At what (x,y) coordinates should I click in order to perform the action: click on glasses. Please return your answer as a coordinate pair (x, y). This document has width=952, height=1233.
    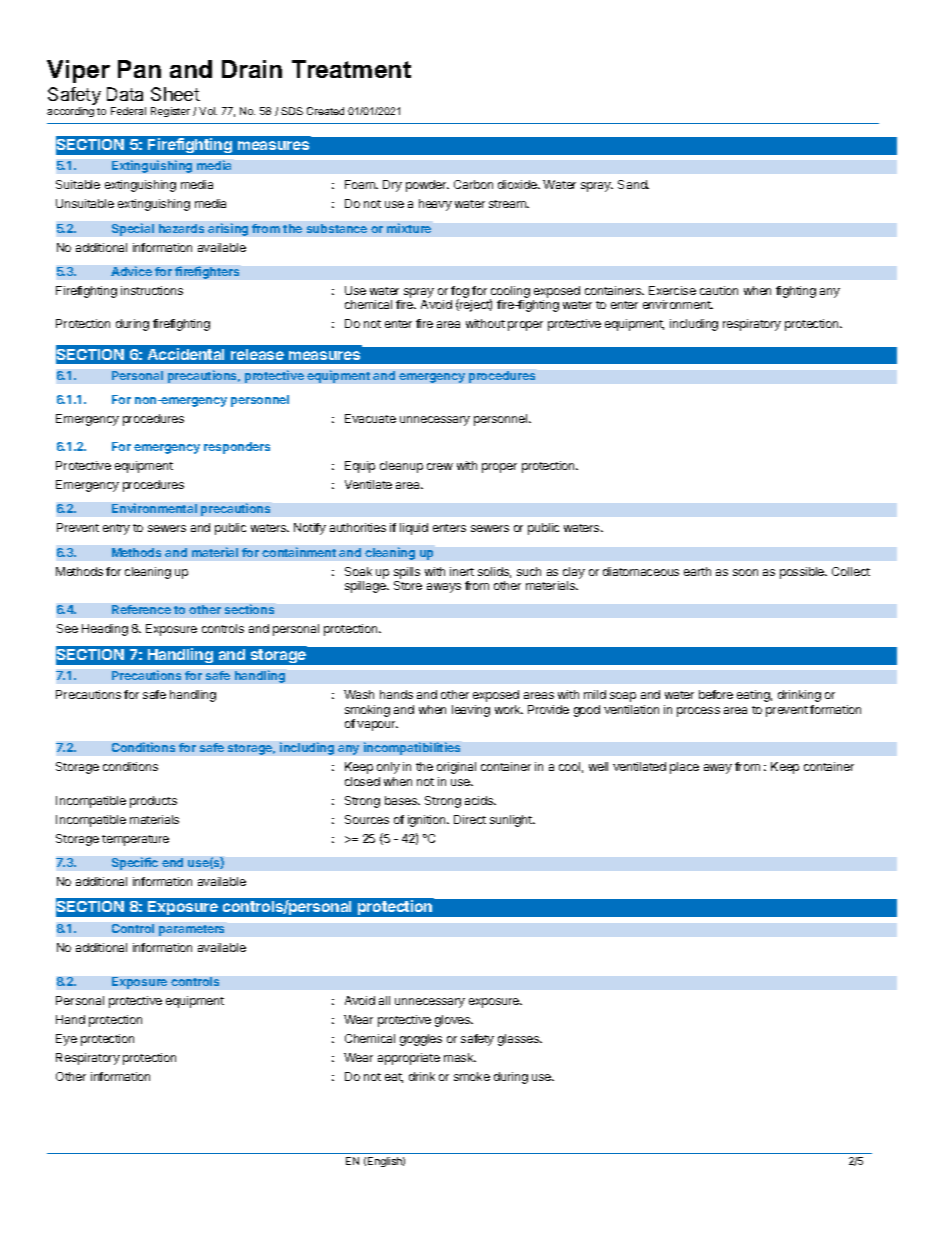
    Looking at the image, I should click on (520, 1040).
